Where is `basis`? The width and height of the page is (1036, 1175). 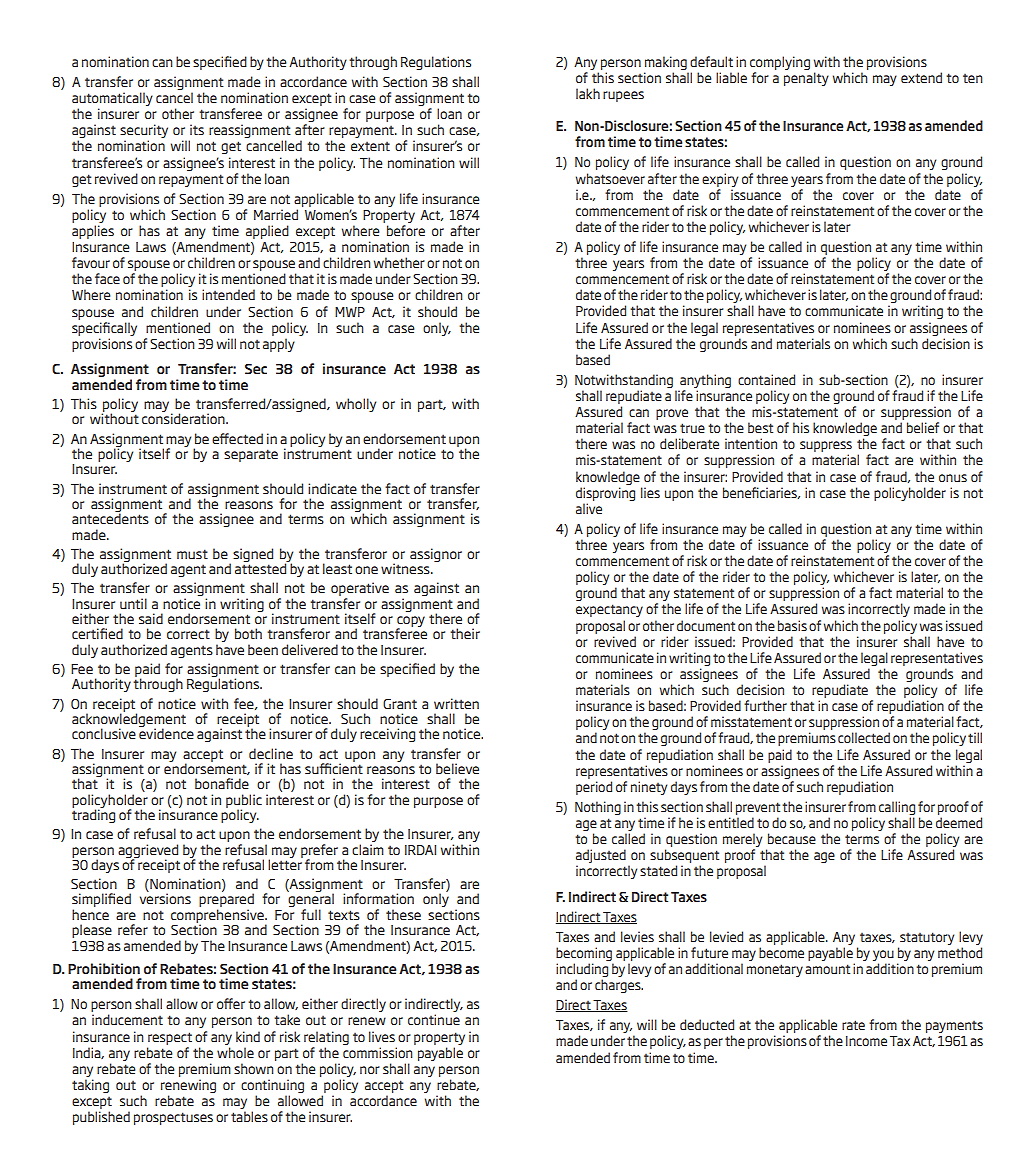
basis is located at coordinates (792, 625).
